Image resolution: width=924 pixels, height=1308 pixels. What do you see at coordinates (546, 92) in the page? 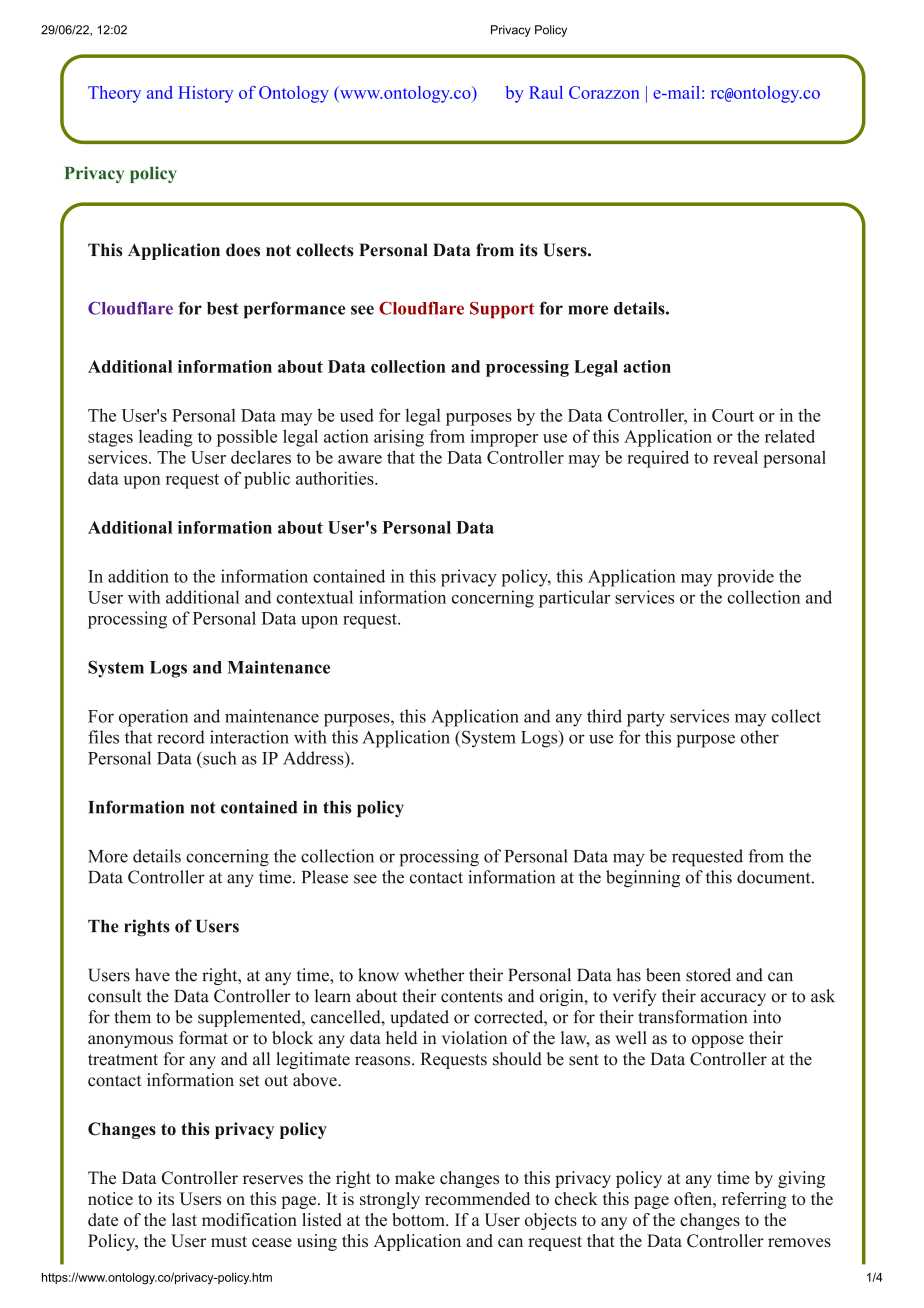
I see `Raul` at bounding box center [546, 92].
